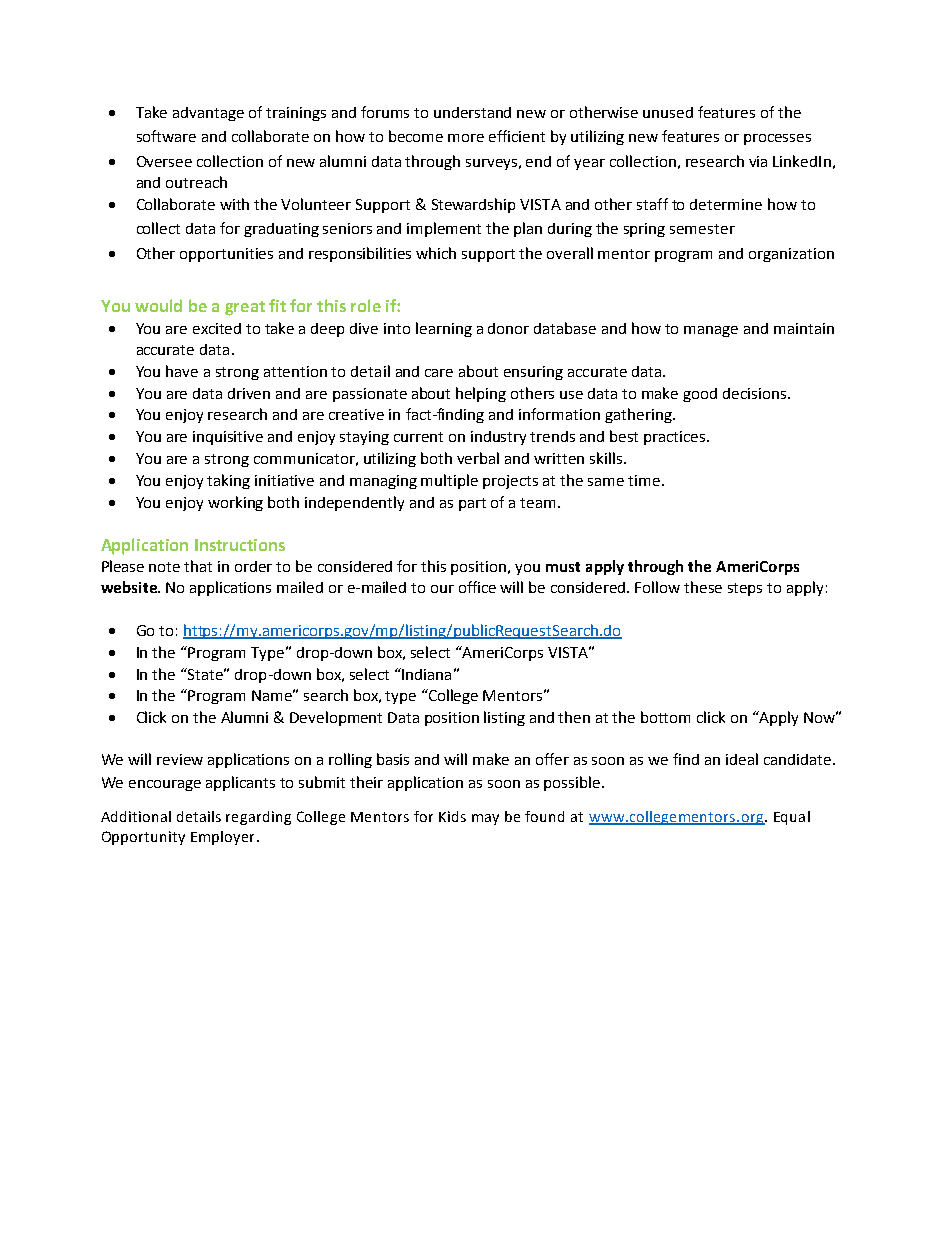 The image size is (952, 1233). Describe the element at coordinates (745, 589) in the page. I see `steps` at that location.
